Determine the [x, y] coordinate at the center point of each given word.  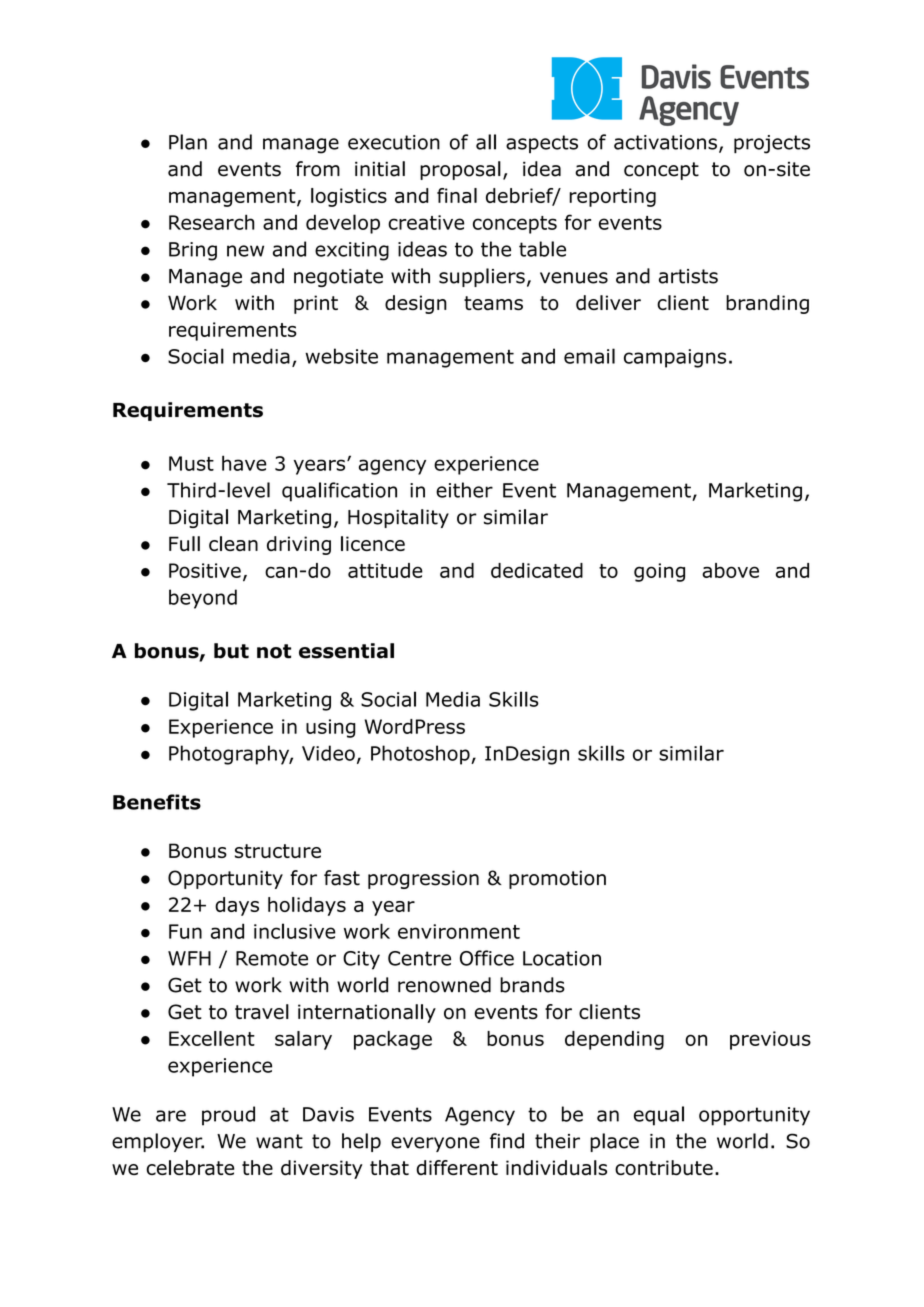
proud [228, 1116]
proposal [460, 170]
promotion [557, 879]
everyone [435, 1144]
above [730, 570]
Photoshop [421, 755]
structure [278, 851]
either [464, 490]
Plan [188, 142]
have [244, 463]
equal [659, 1116]
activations [665, 142]
